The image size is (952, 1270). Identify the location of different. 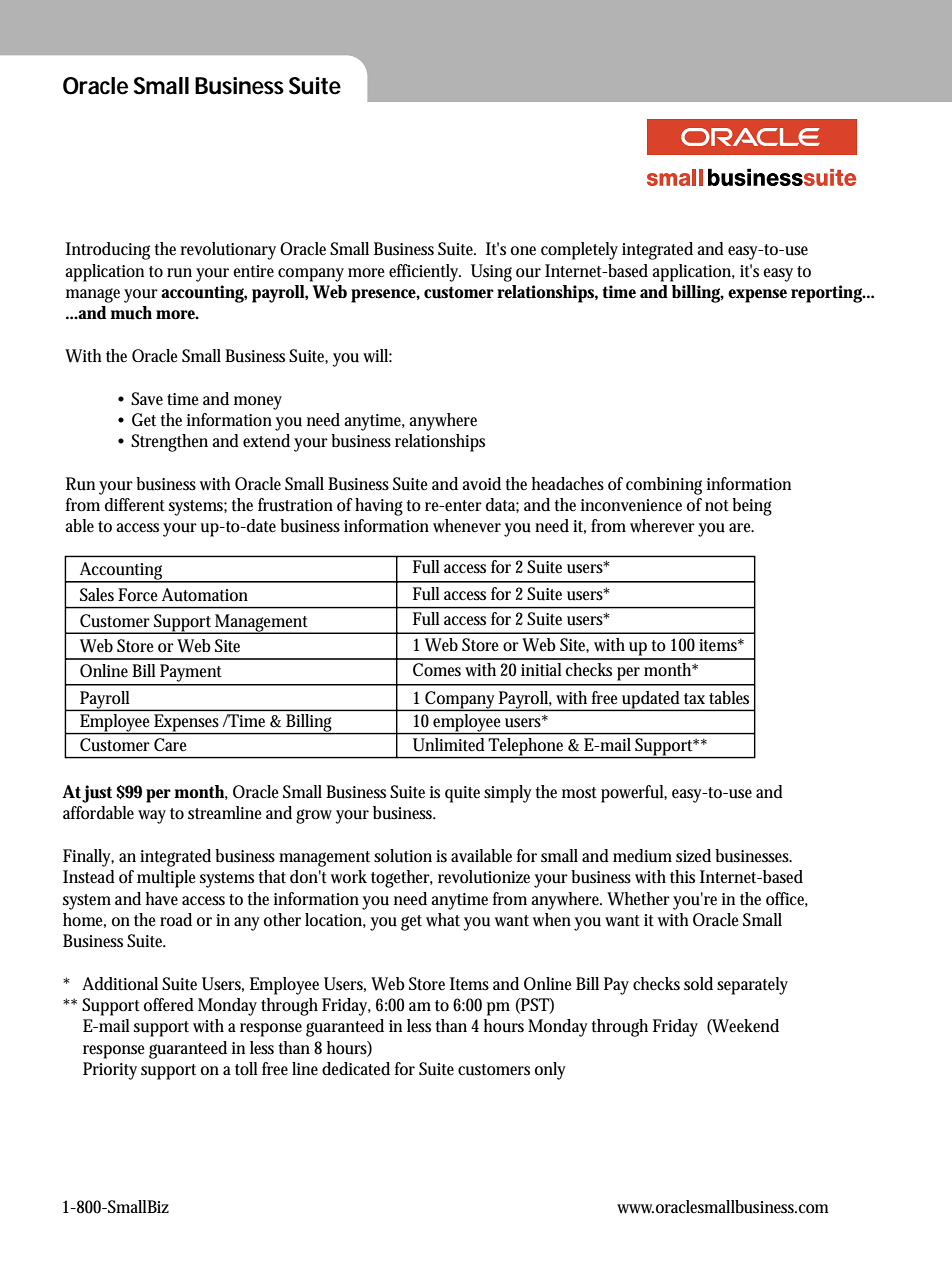
(135, 505).
